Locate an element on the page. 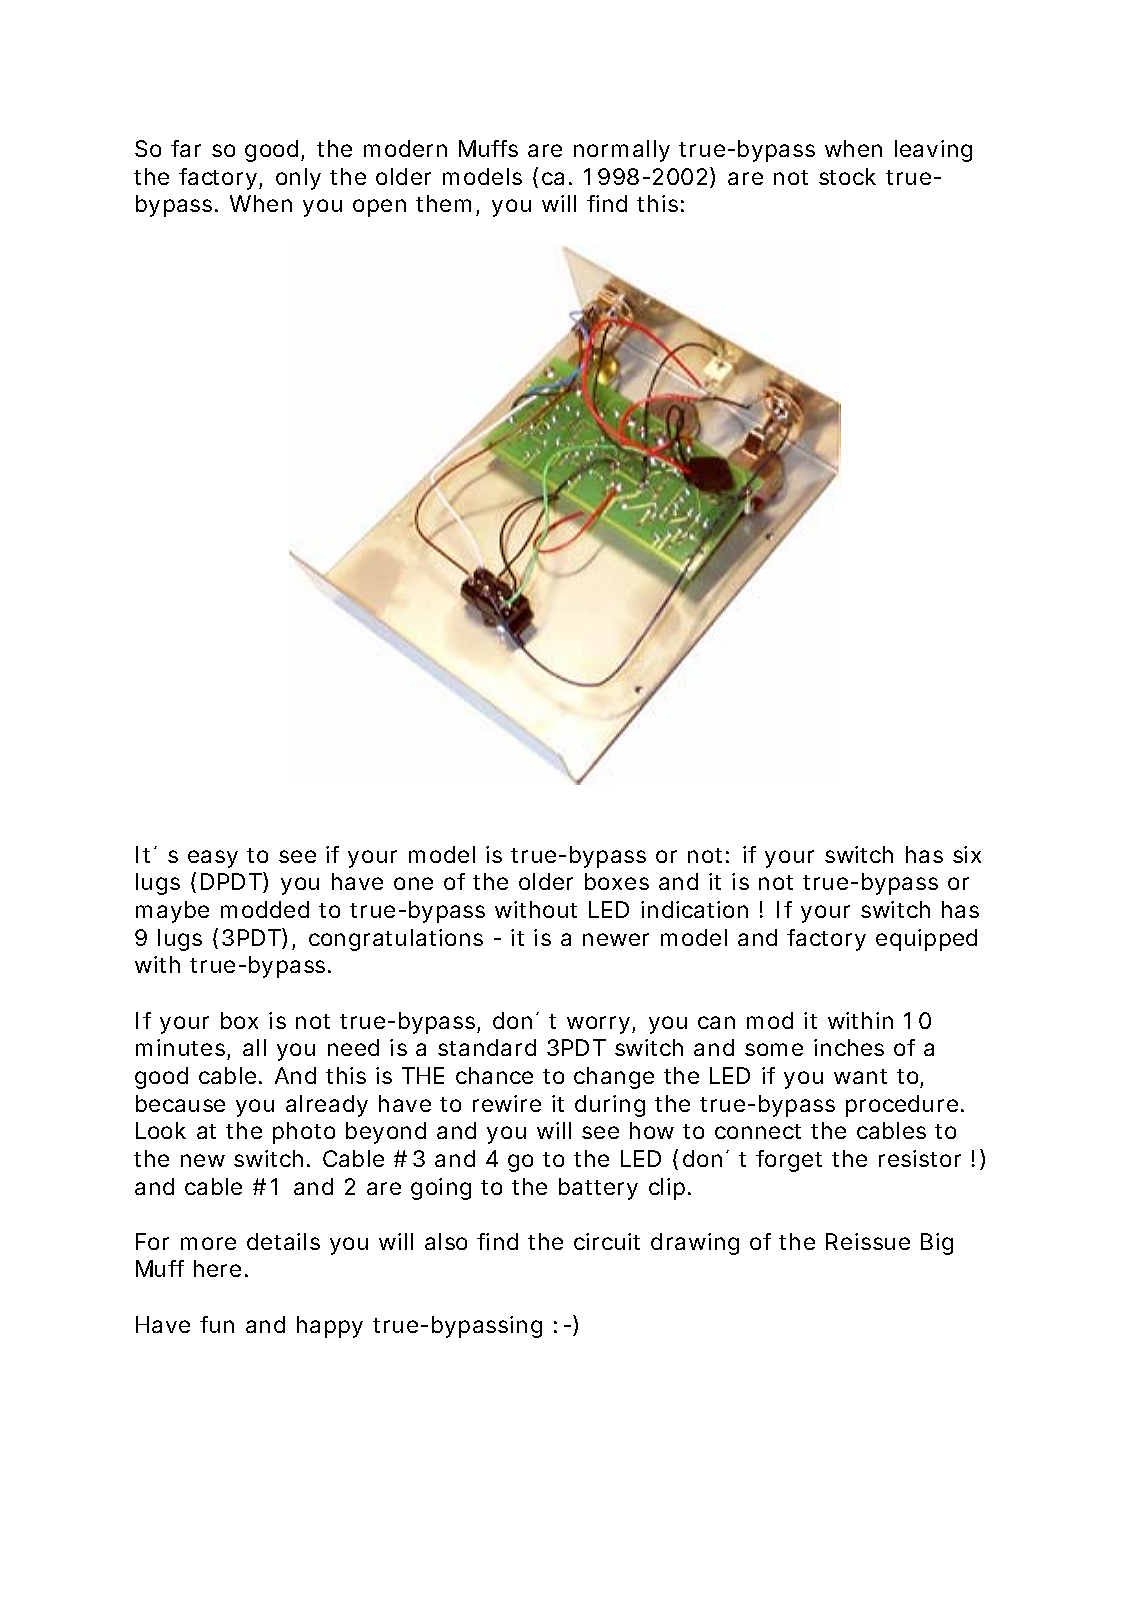 The width and height of the document is (1129, 1597). open is located at coordinates (379, 208).
